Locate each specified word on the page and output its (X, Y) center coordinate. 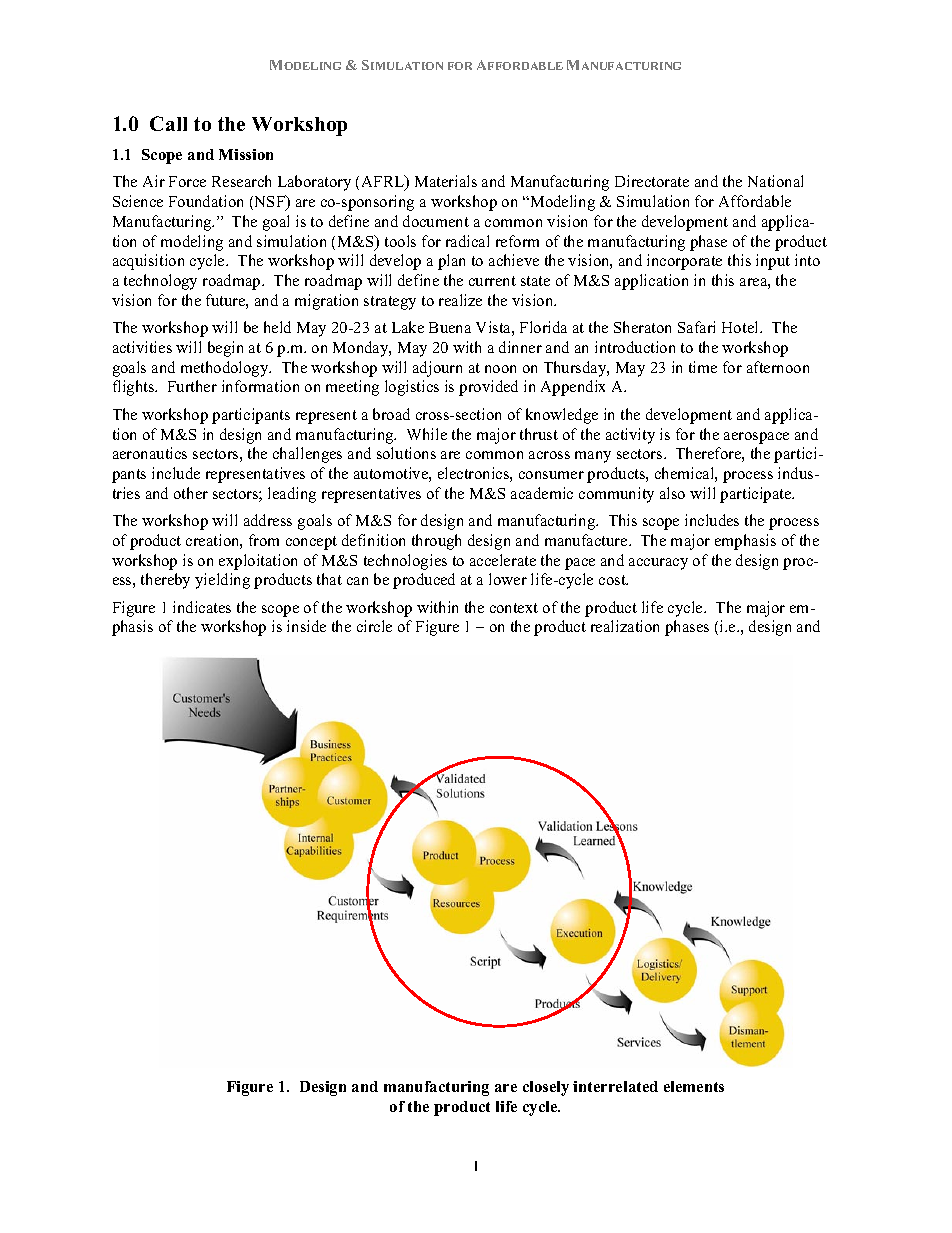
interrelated (615, 1086)
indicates (202, 607)
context (514, 608)
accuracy (658, 564)
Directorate (652, 181)
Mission (246, 154)
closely (546, 1088)
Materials (446, 181)
